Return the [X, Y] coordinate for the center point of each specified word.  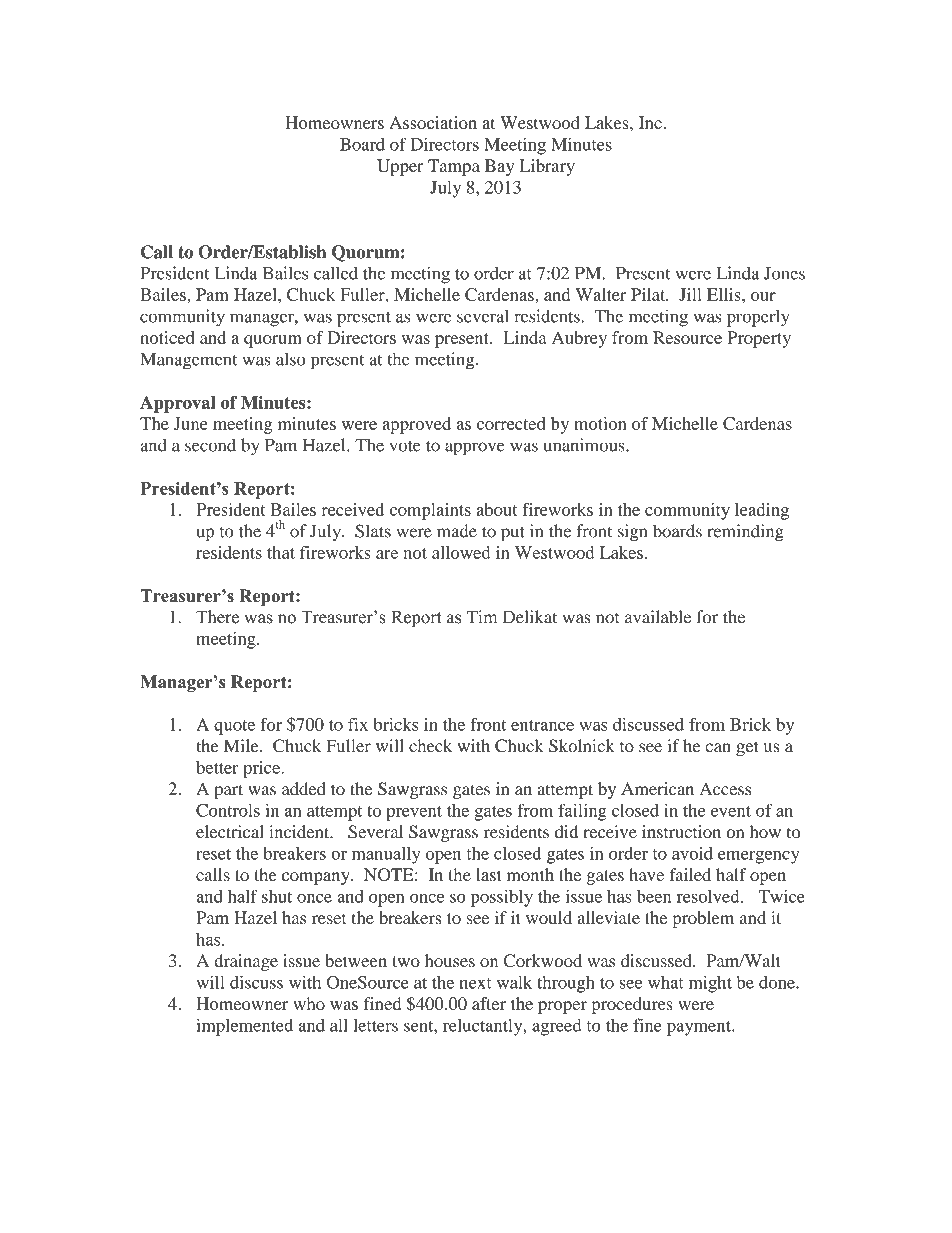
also [291, 359]
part [228, 791]
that [281, 552]
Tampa [454, 167]
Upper [400, 167]
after [489, 1003]
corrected [511, 423]
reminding [745, 533]
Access [725, 789]
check [430, 746]
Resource [687, 337]
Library [547, 167]
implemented [244, 1027]
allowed [461, 552]
